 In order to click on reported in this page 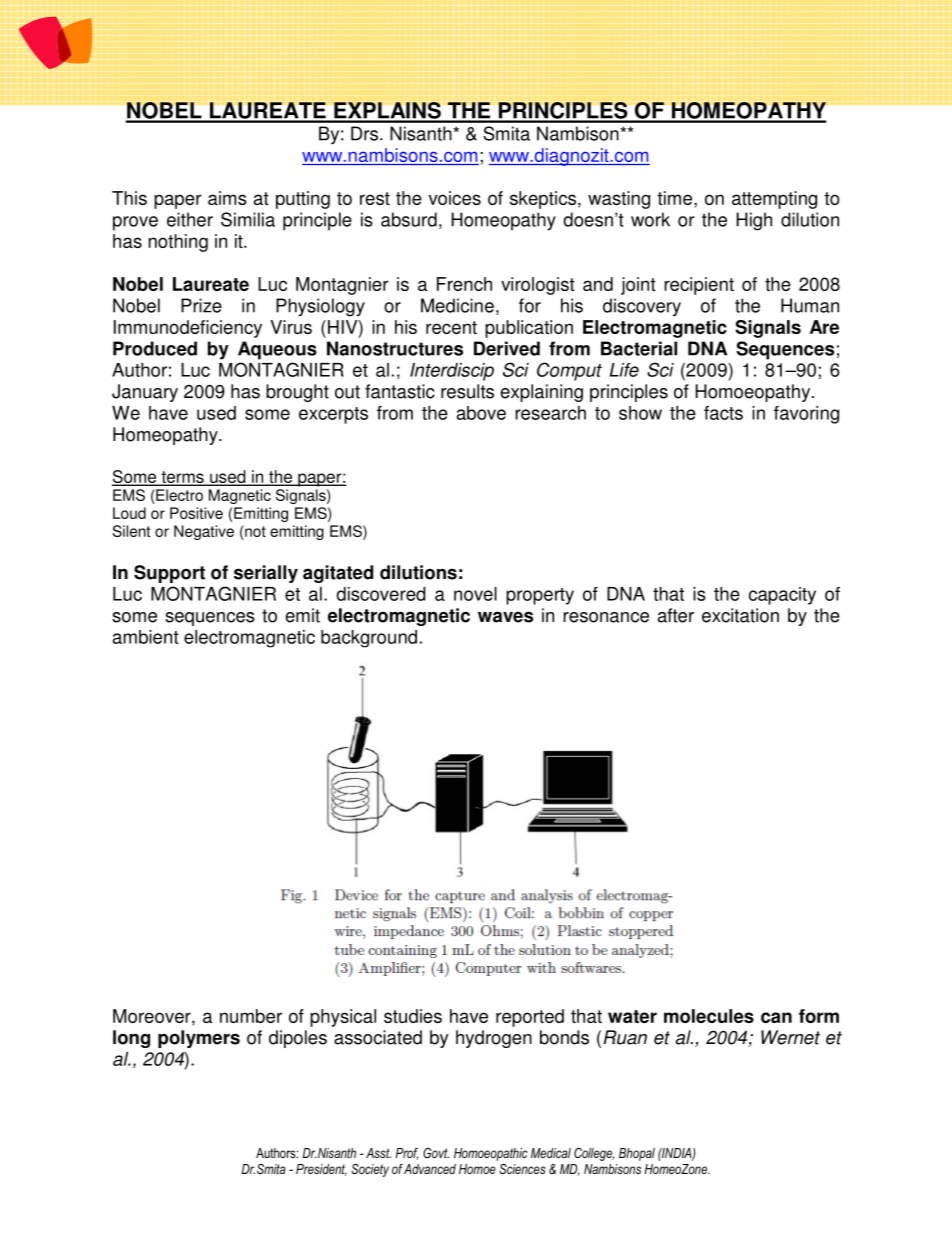, I will do `click(530, 1018)`.
